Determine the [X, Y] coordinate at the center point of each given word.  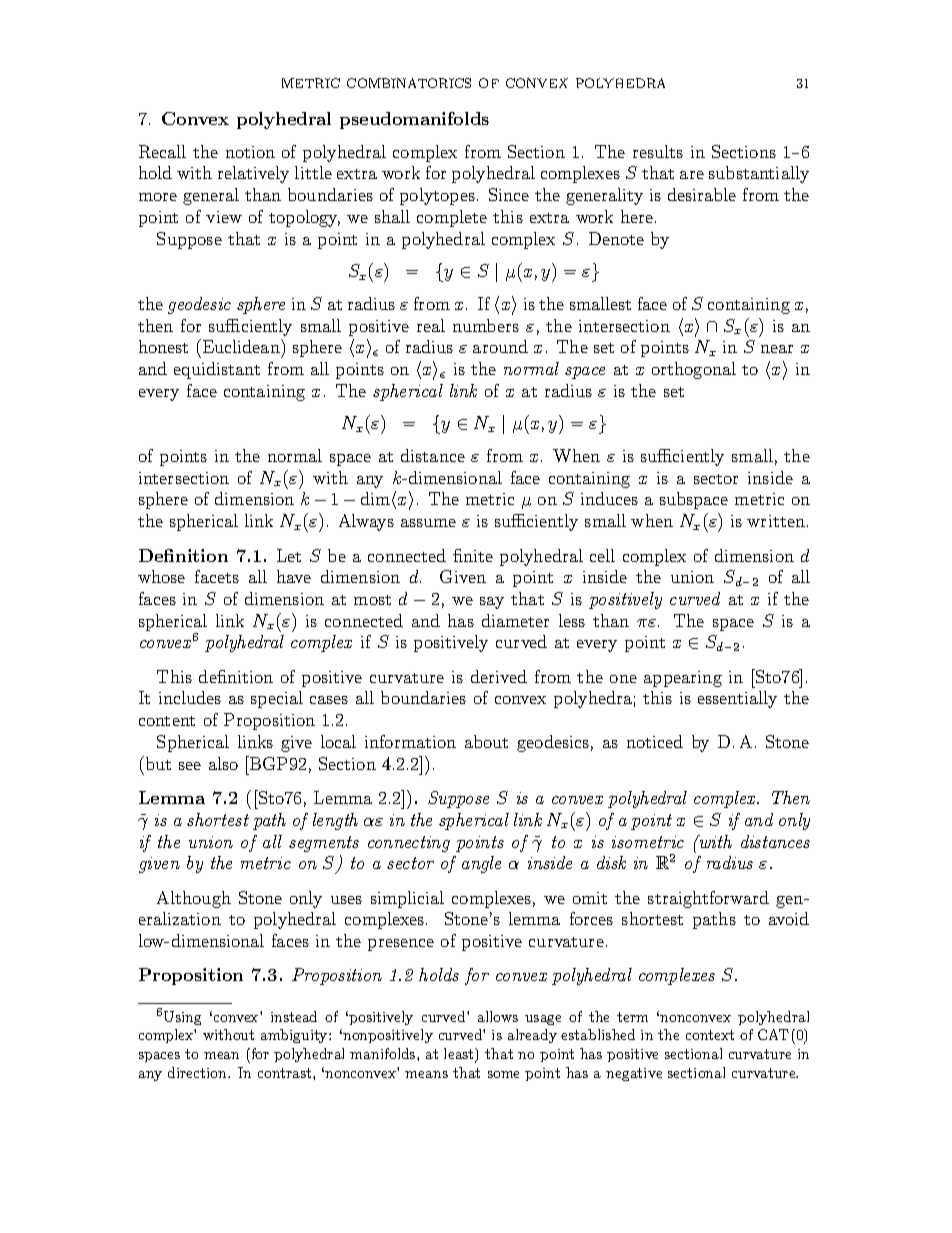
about [486, 741]
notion [250, 152]
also [223, 763]
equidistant [217, 370]
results [658, 151]
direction [198, 1072]
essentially [737, 699]
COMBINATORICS [409, 83]
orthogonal [694, 370]
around [500, 346]
